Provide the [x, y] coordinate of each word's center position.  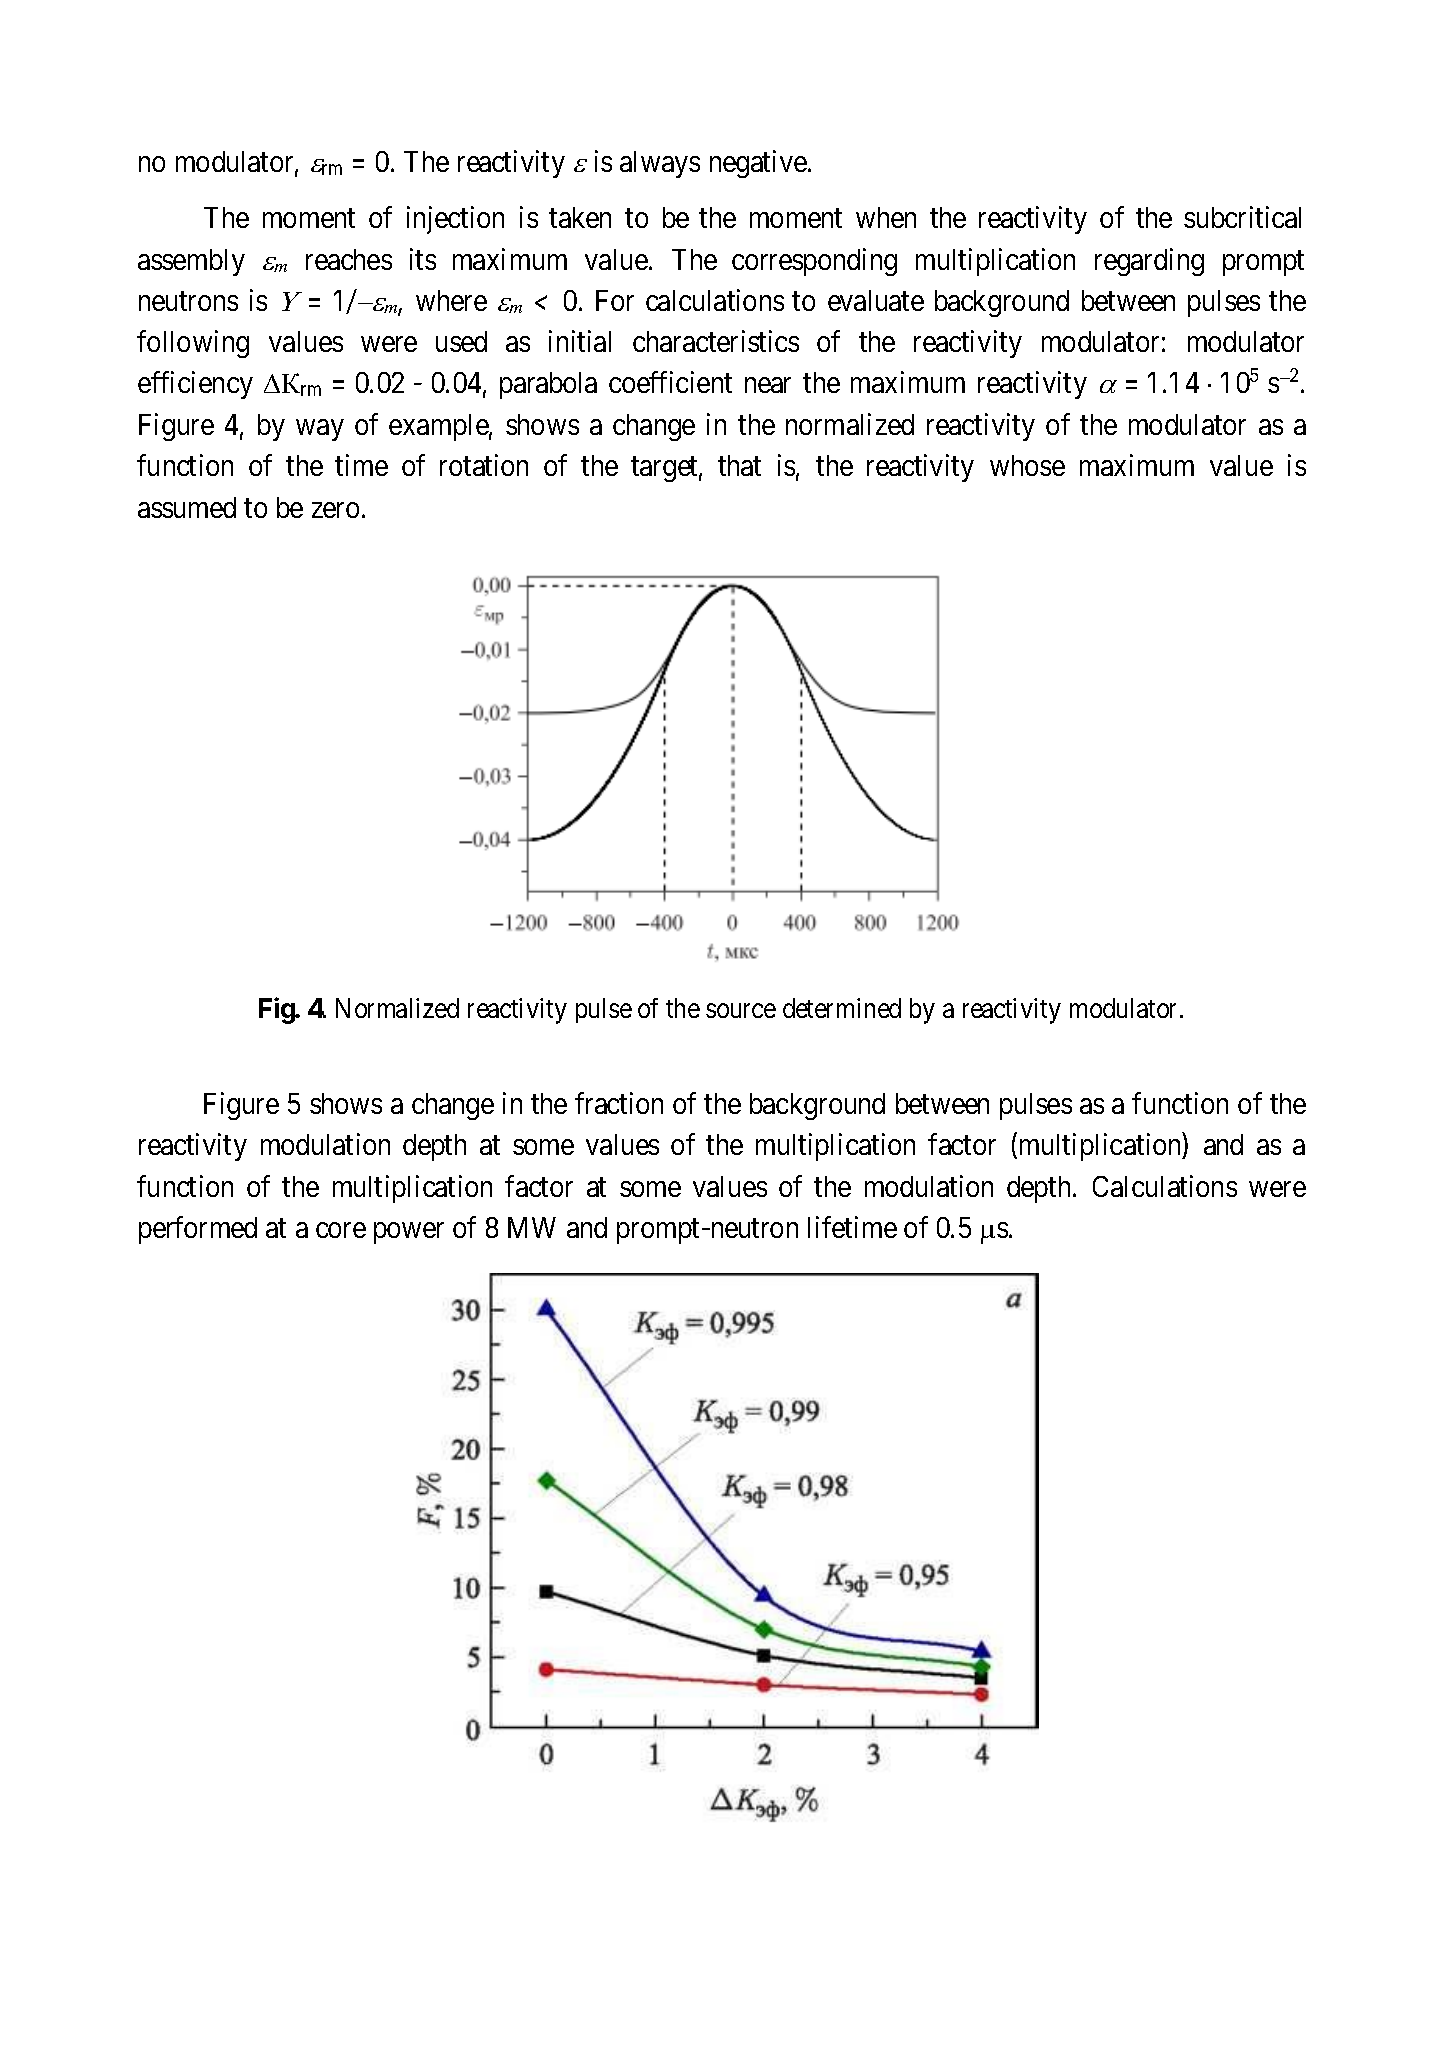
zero [335, 510]
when [886, 217]
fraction [619, 1103]
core [341, 1230]
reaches [349, 259]
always [660, 164]
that [739, 465]
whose [1027, 465]
